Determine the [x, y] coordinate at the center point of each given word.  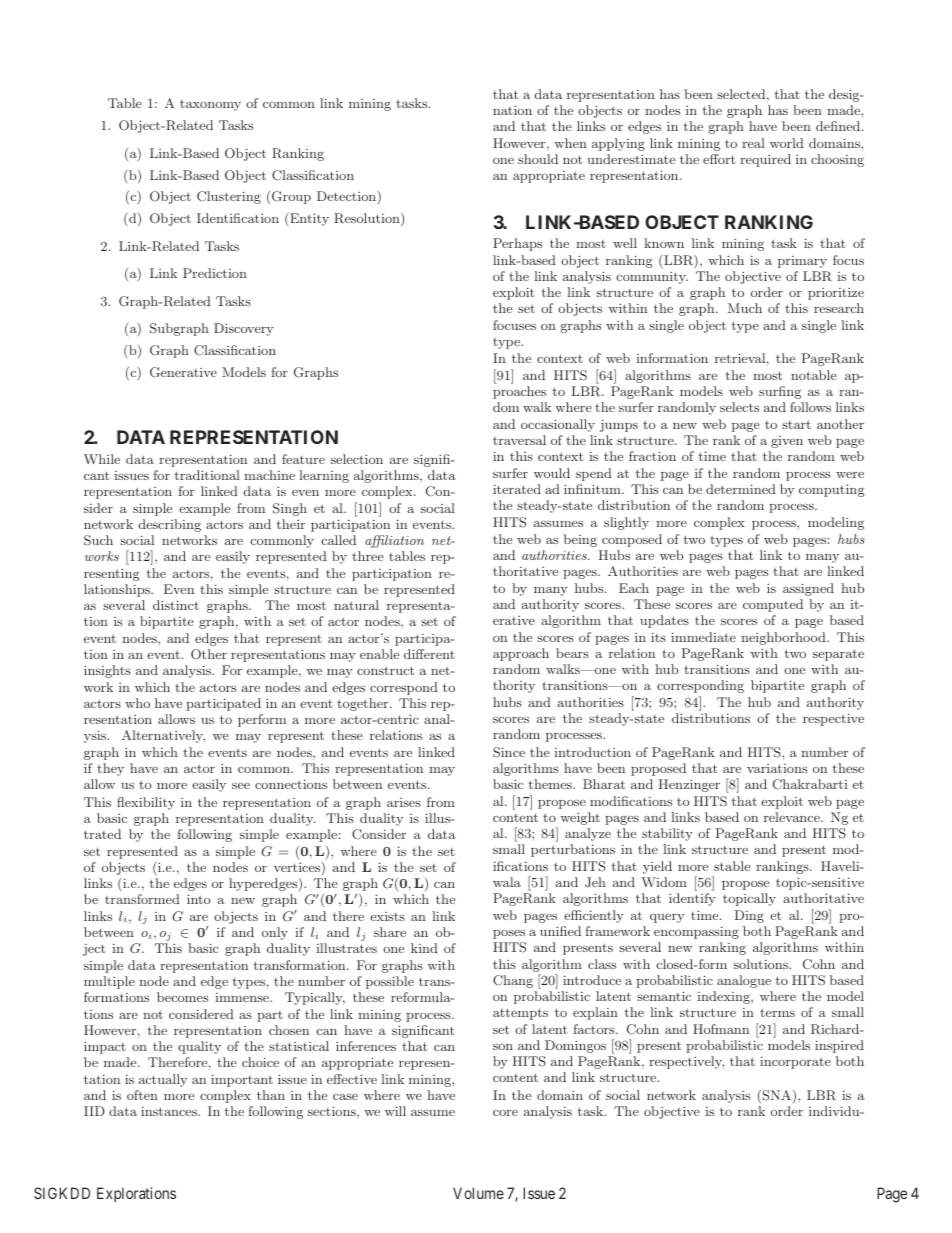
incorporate [795, 1062]
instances [170, 1111]
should [538, 159]
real [753, 143]
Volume [478, 1193]
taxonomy [210, 105]
